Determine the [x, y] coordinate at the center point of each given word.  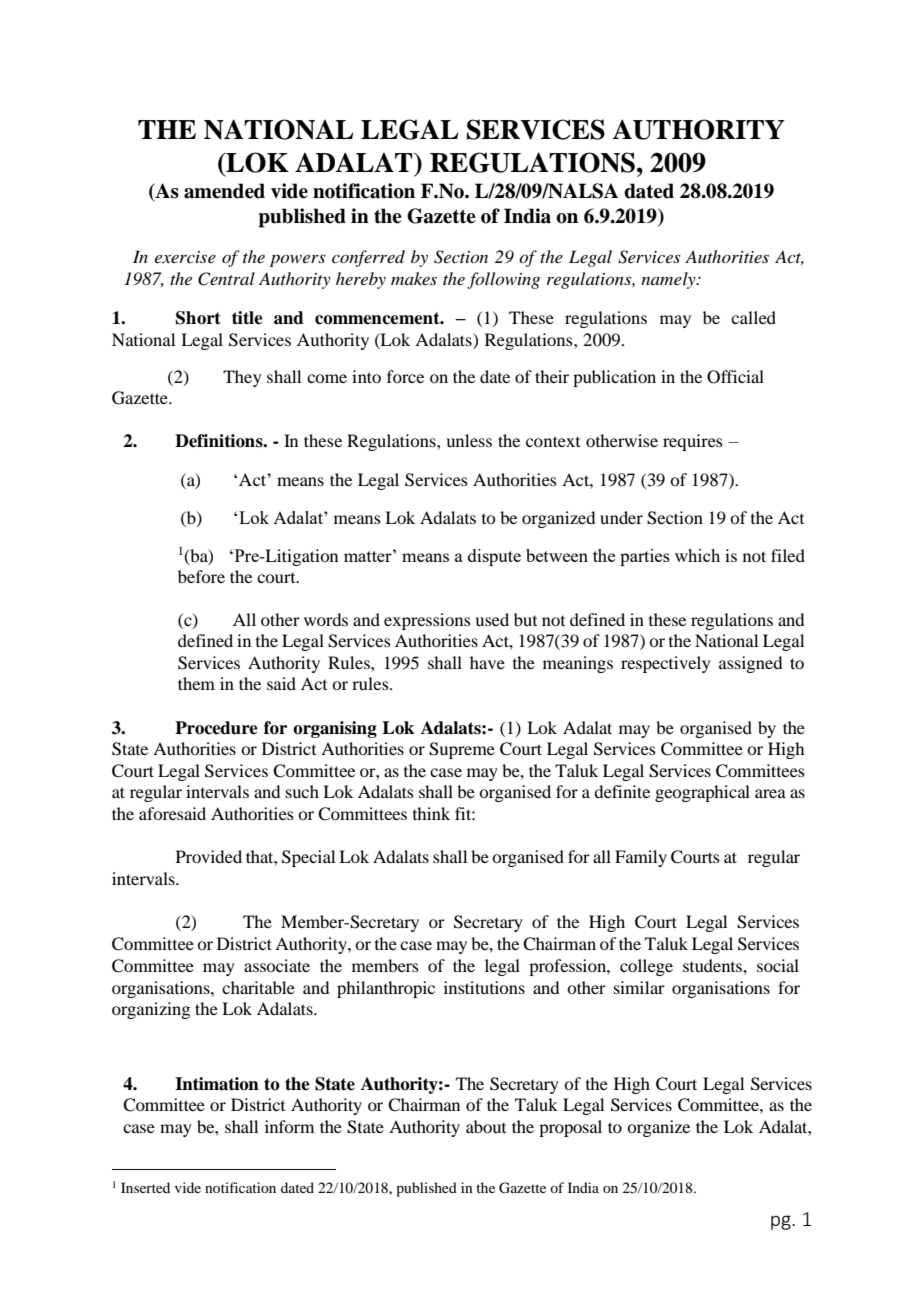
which [697, 555]
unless [469, 440]
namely [669, 280]
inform [289, 1126]
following [503, 280]
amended [224, 191]
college [646, 967]
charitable [258, 987]
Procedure [216, 728]
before [201, 576]
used [492, 619]
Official [735, 377]
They [242, 378]
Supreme [462, 750]
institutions [484, 987]
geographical [702, 793]
